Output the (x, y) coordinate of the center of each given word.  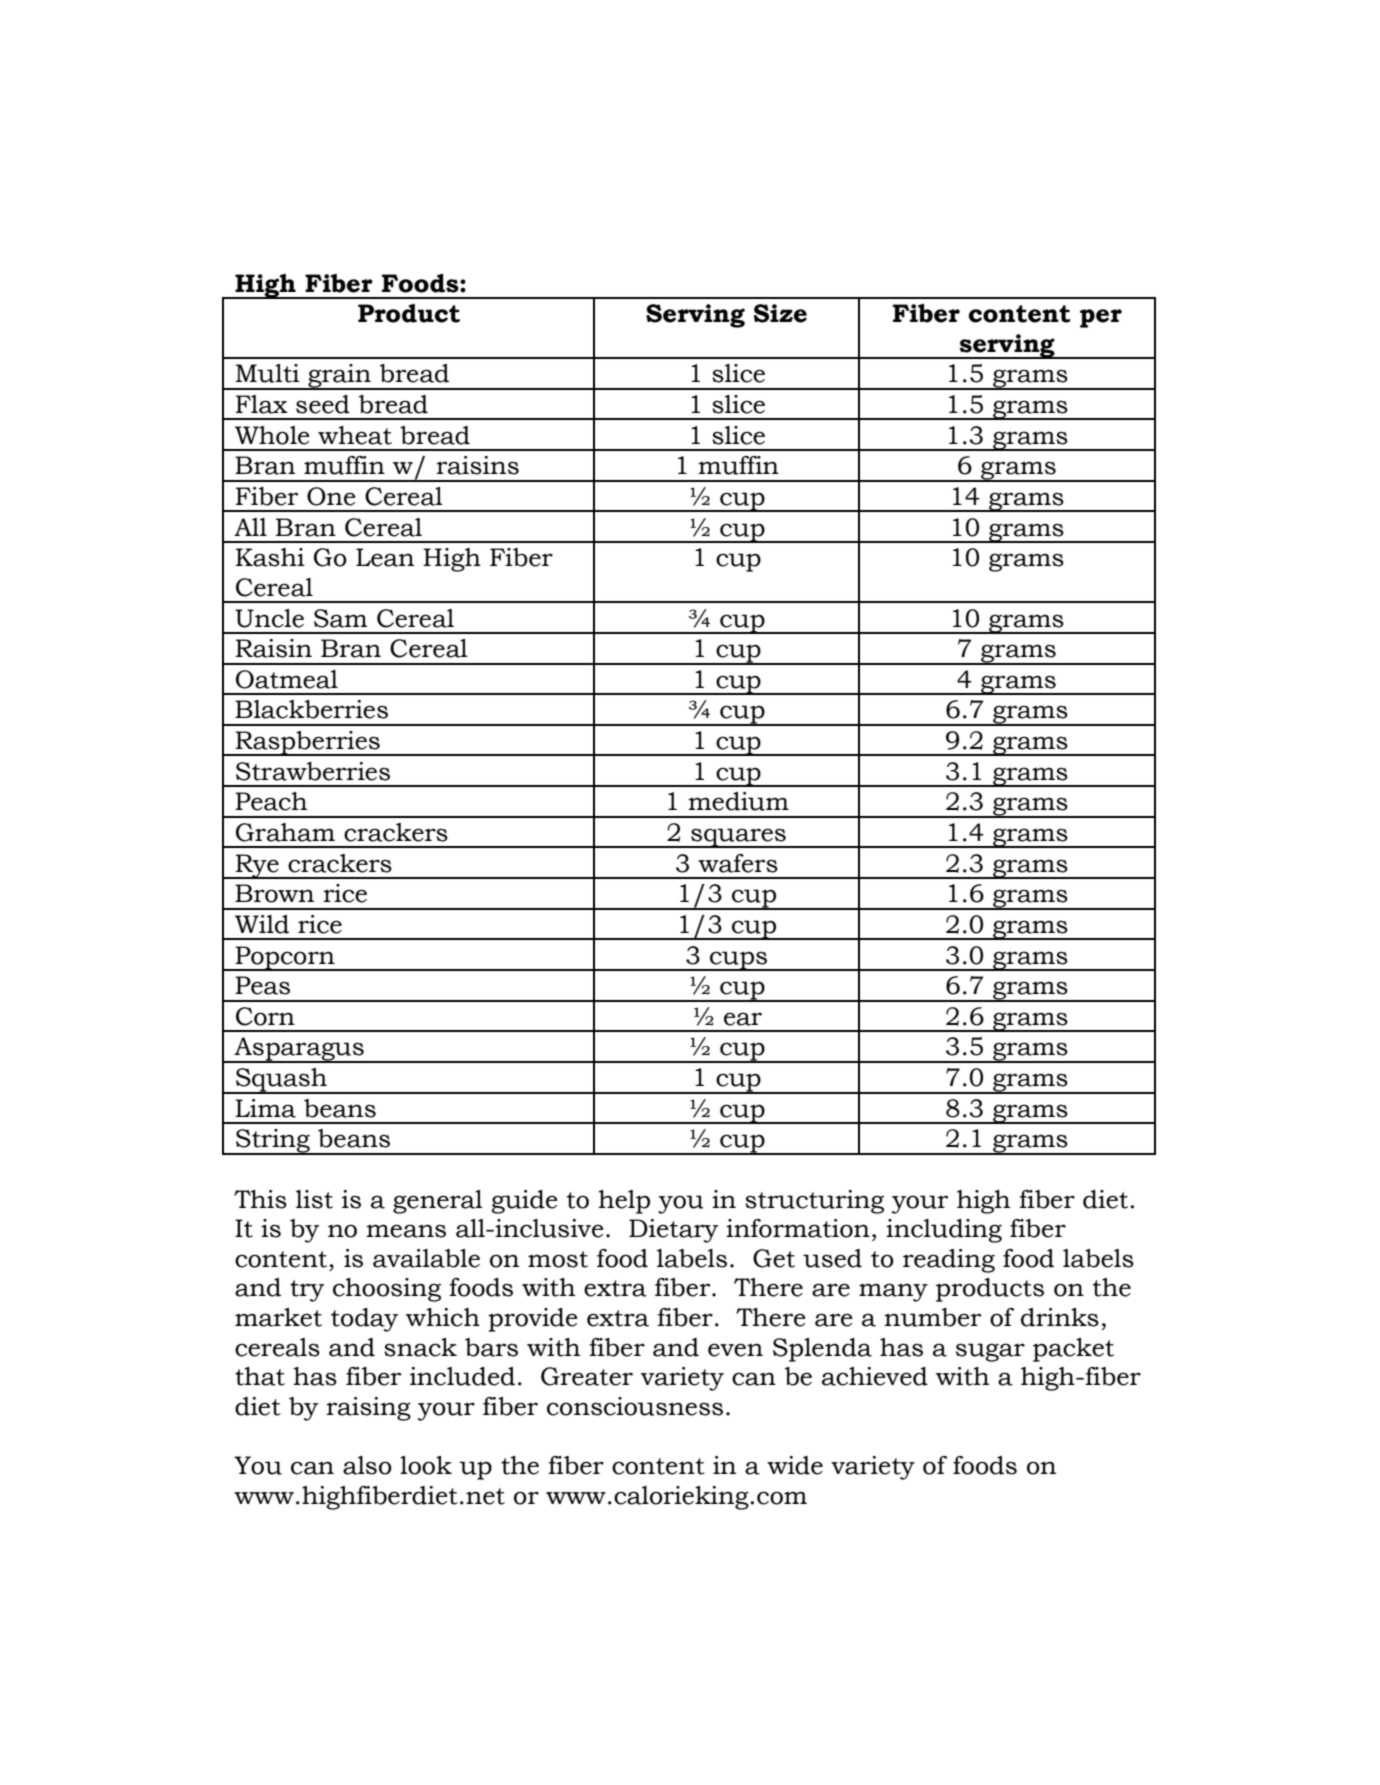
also (367, 1465)
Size (780, 313)
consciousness (635, 1406)
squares (738, 838)
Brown (274, 893)
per (1101, 318)
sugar (990, 1352)
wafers (738, 863)
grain (339, 377)
